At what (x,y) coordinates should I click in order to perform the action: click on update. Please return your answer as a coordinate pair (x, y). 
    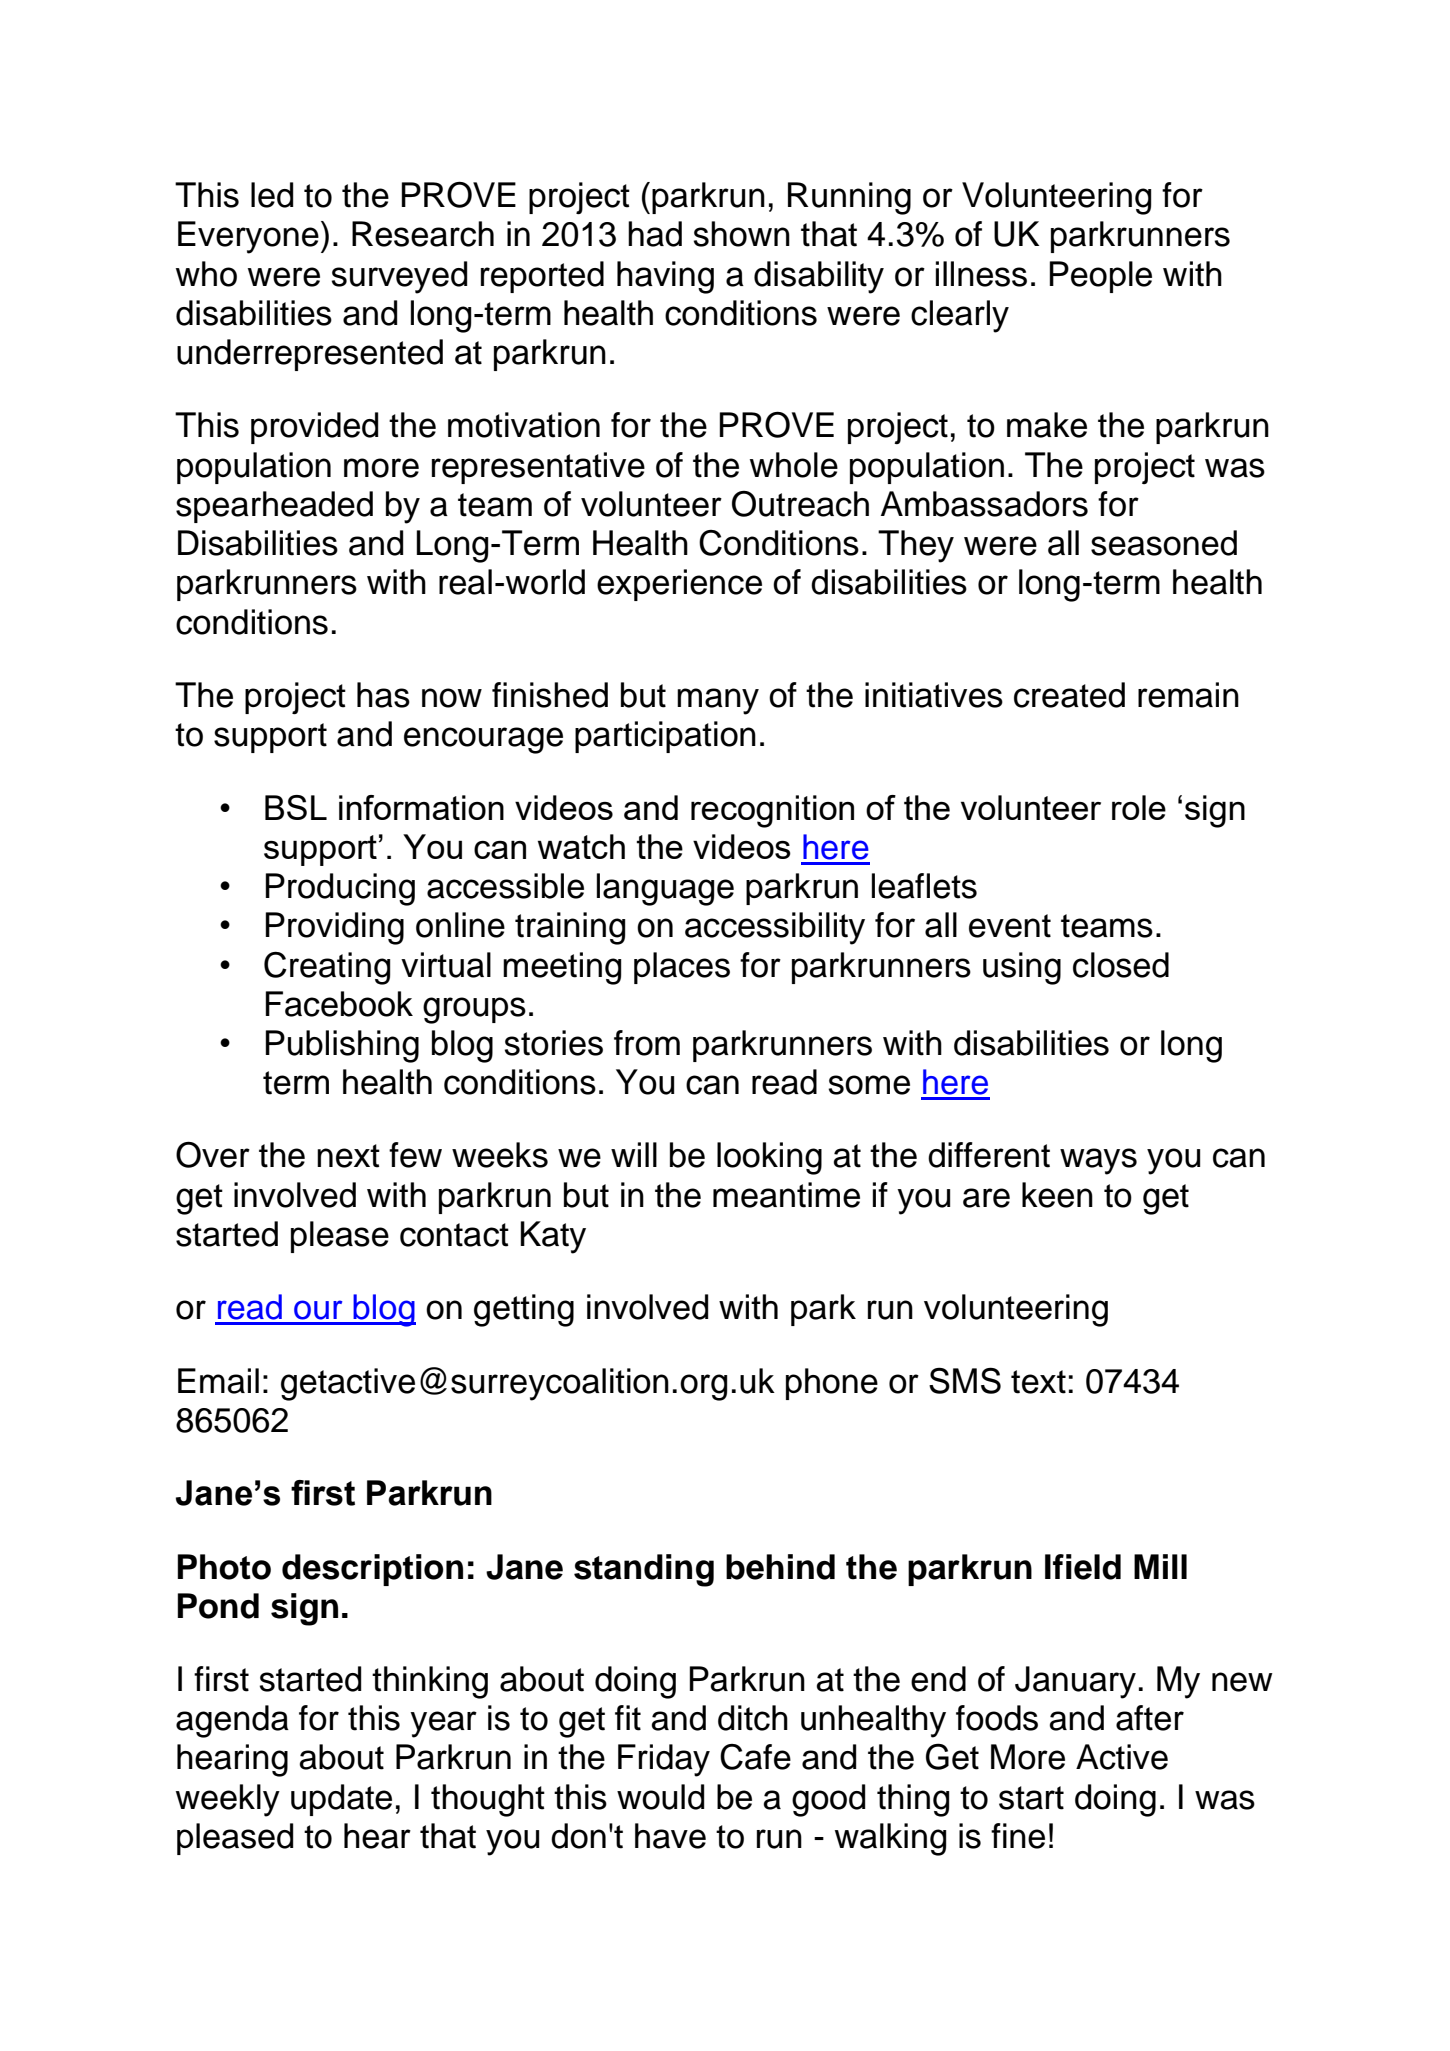
    Looking at the image, I should click on (341, 1800).
